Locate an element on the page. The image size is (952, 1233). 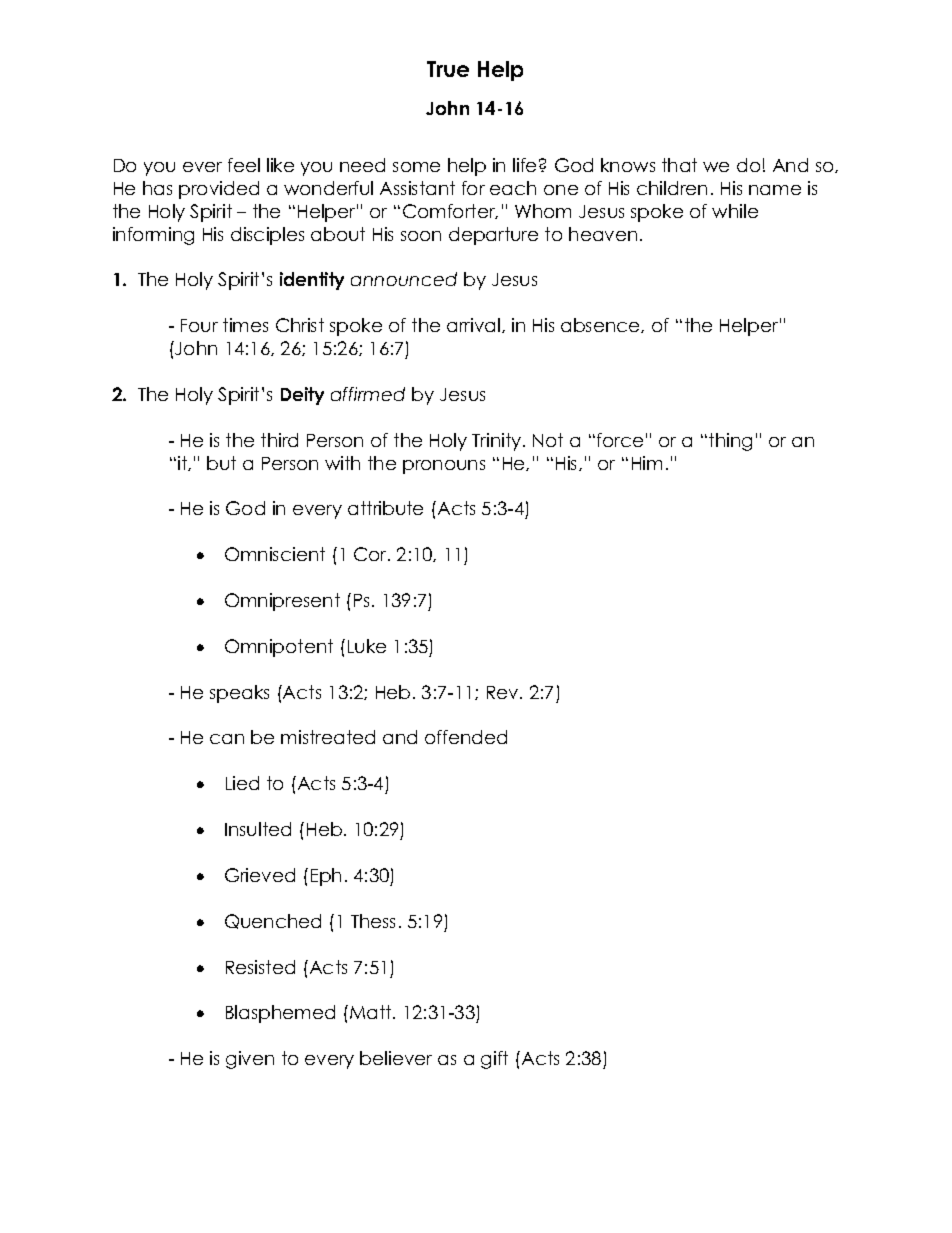
that is located at coordinates (679, 165).
